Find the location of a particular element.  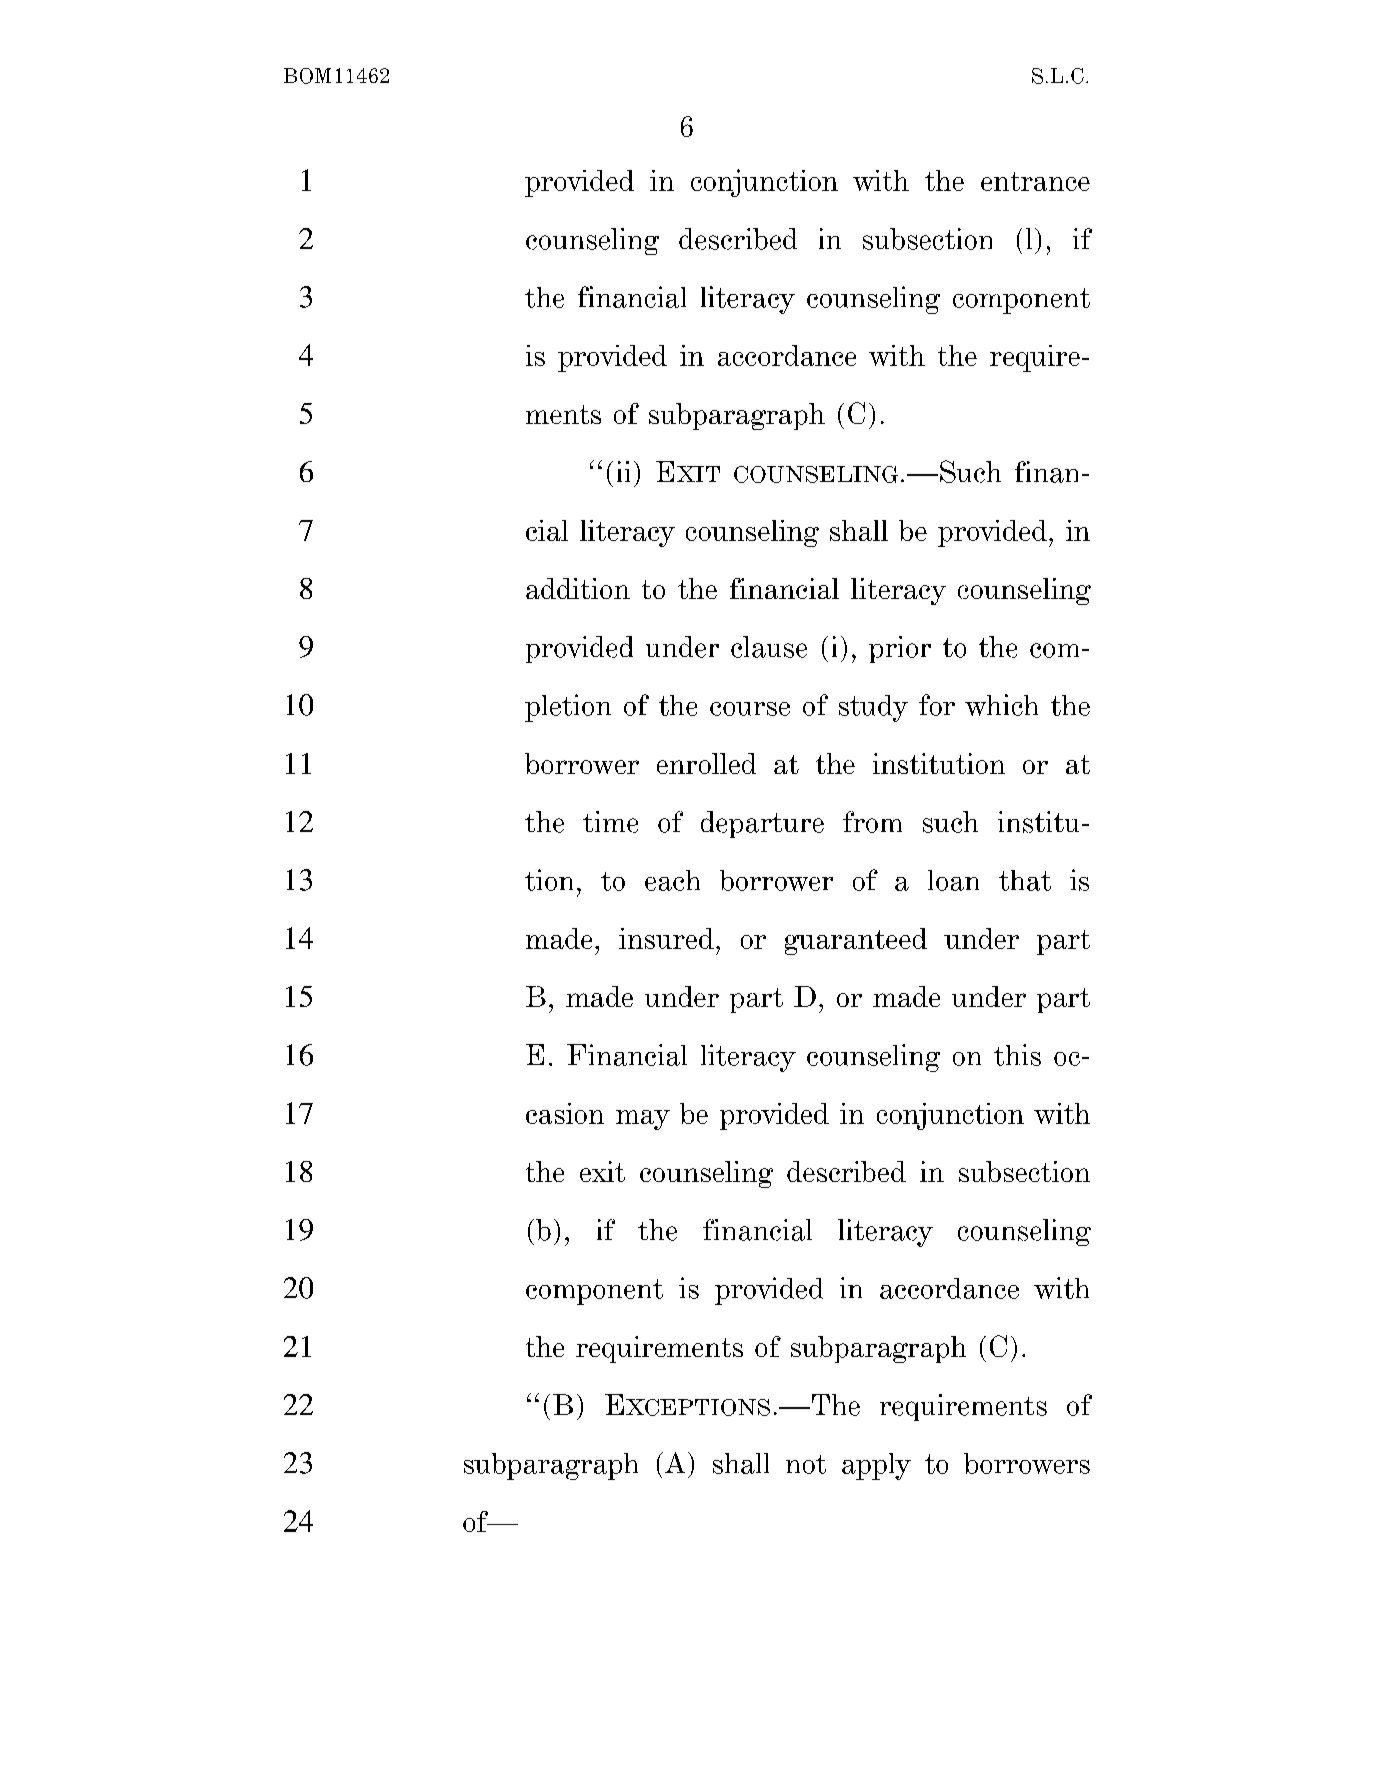

prior is located at coordinates (900, 649).
